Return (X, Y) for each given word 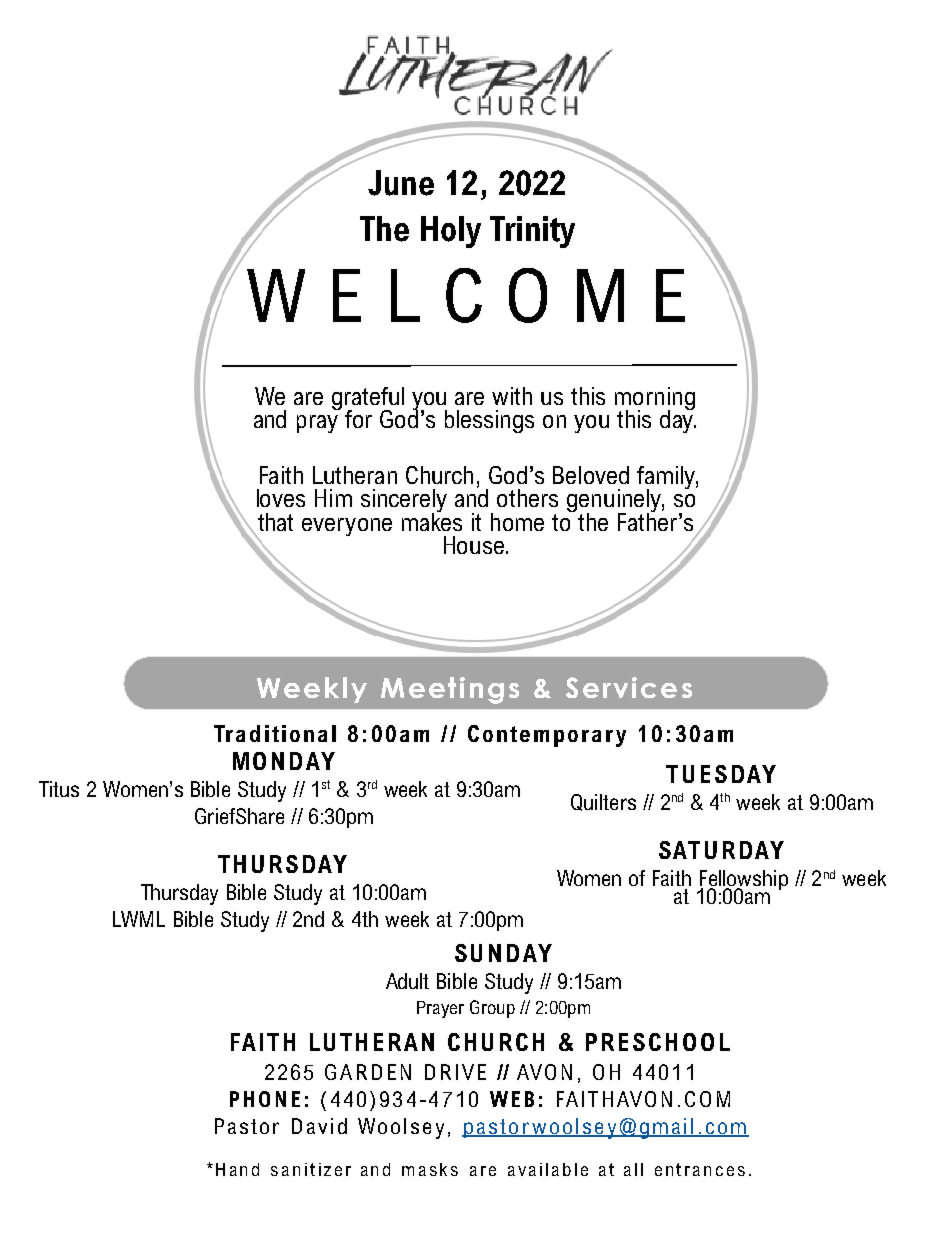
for (358, 419)
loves (281, 498)
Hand (237, 1169)
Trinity (532, 232)
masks (430, 1169)
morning (655, 399)
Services (629, 687)
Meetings (450, 690)
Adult (407, 981)
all (633, 1169)
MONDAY (284, 761)
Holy (451, 232)
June (401, 183)
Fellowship (743, 881)
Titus (59, 789)
